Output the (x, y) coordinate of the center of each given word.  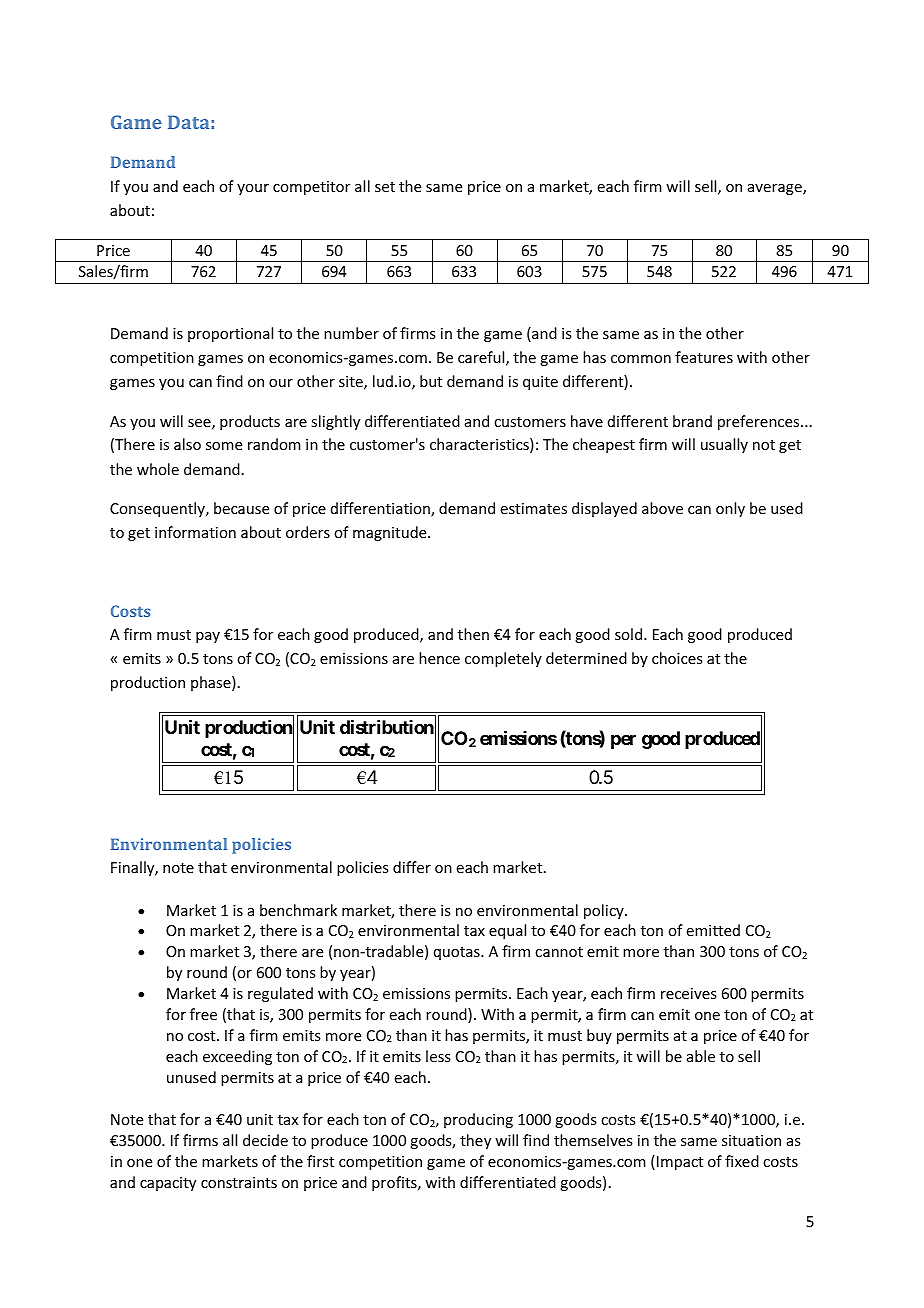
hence (439, 658)
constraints (239, 1182)
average (776, 189)
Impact (680, 1163)
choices (677, 658)
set (385, 187)
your (253, 189)
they (475, 1141)
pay (208, 637)
